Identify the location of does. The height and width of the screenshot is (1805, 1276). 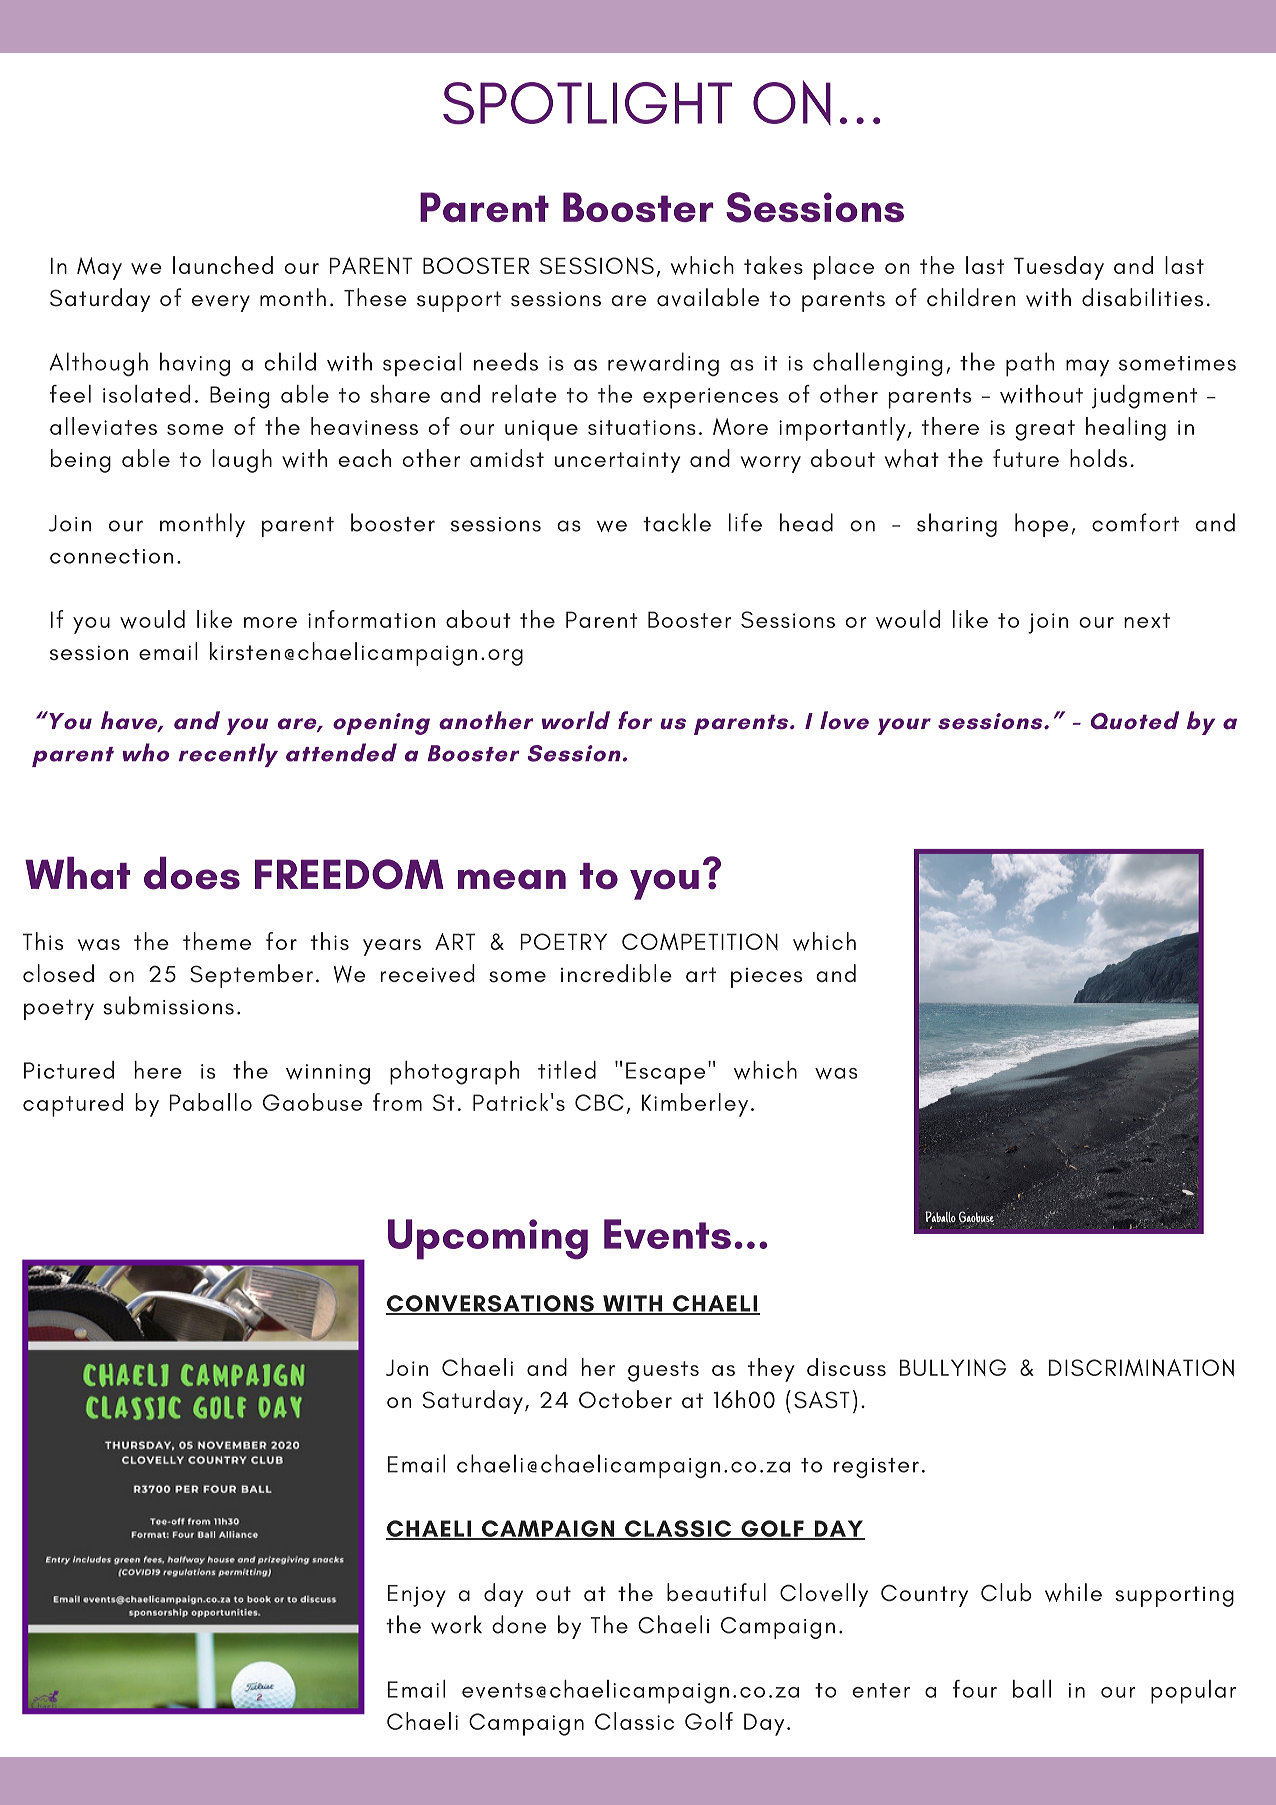
(192, 873).
